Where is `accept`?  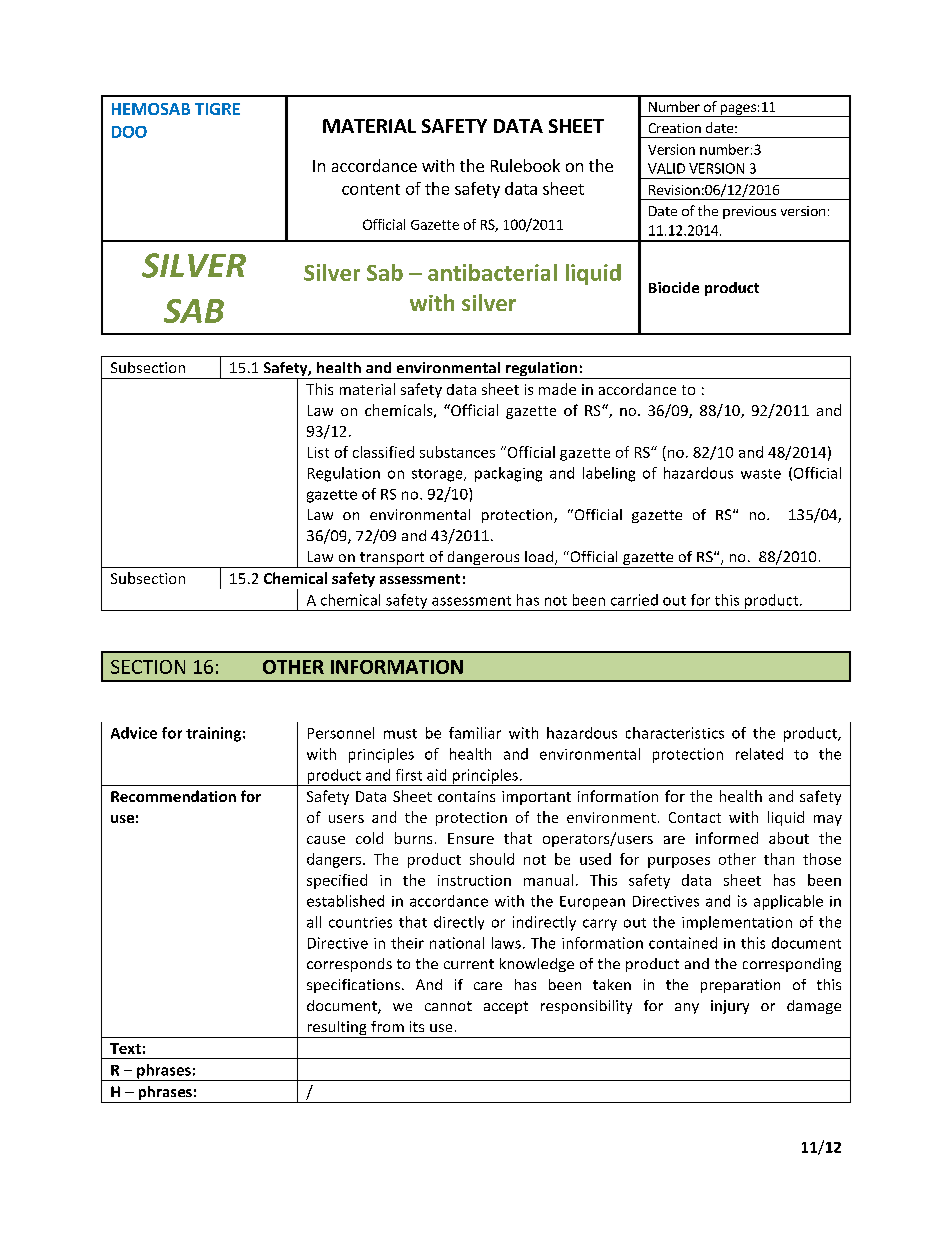
accept is located at coordinates (506, 1007).
